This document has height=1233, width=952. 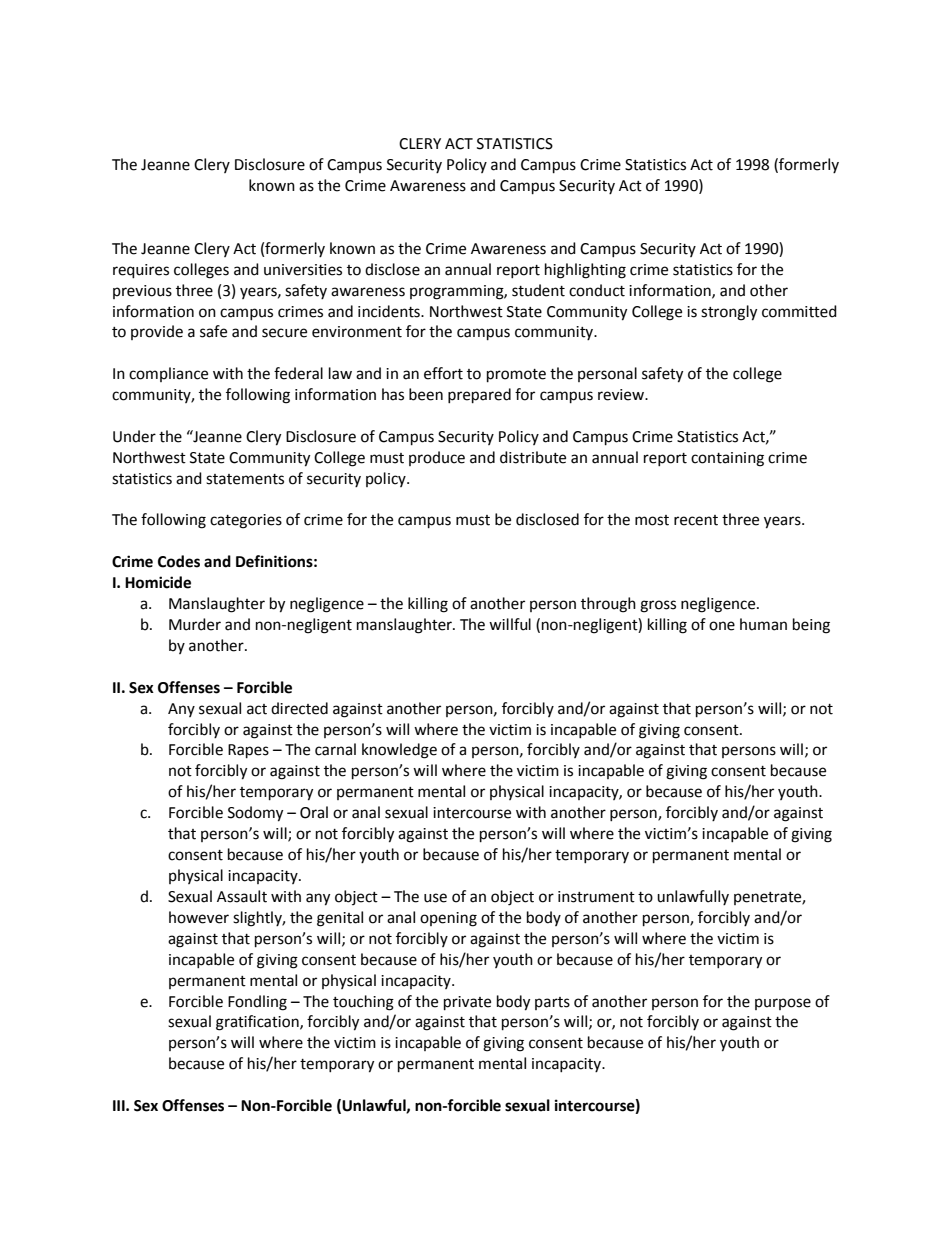 I want to click on previous, so click(x=142, y=292).
